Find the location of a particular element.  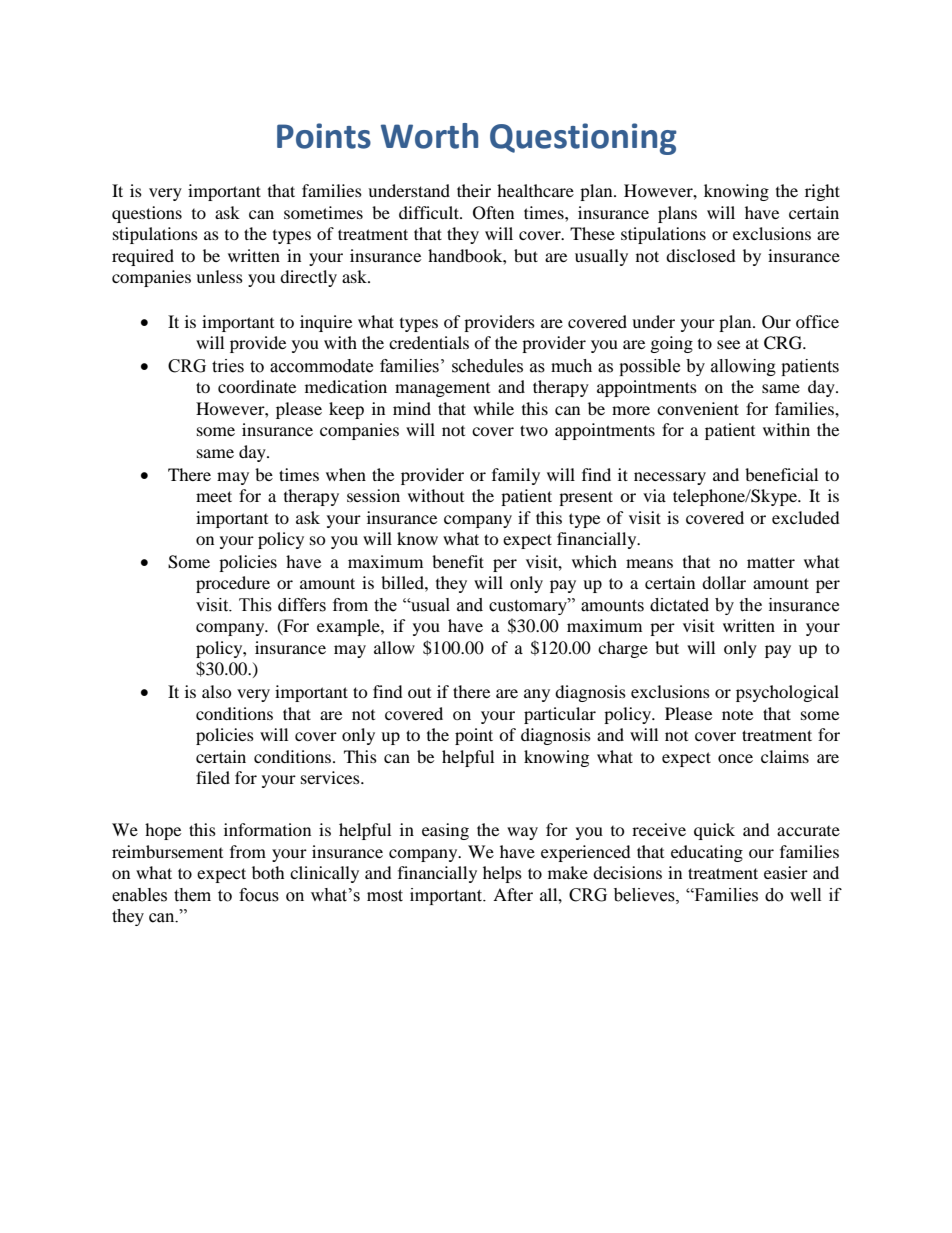

their is located at coordinates (474, 190).
